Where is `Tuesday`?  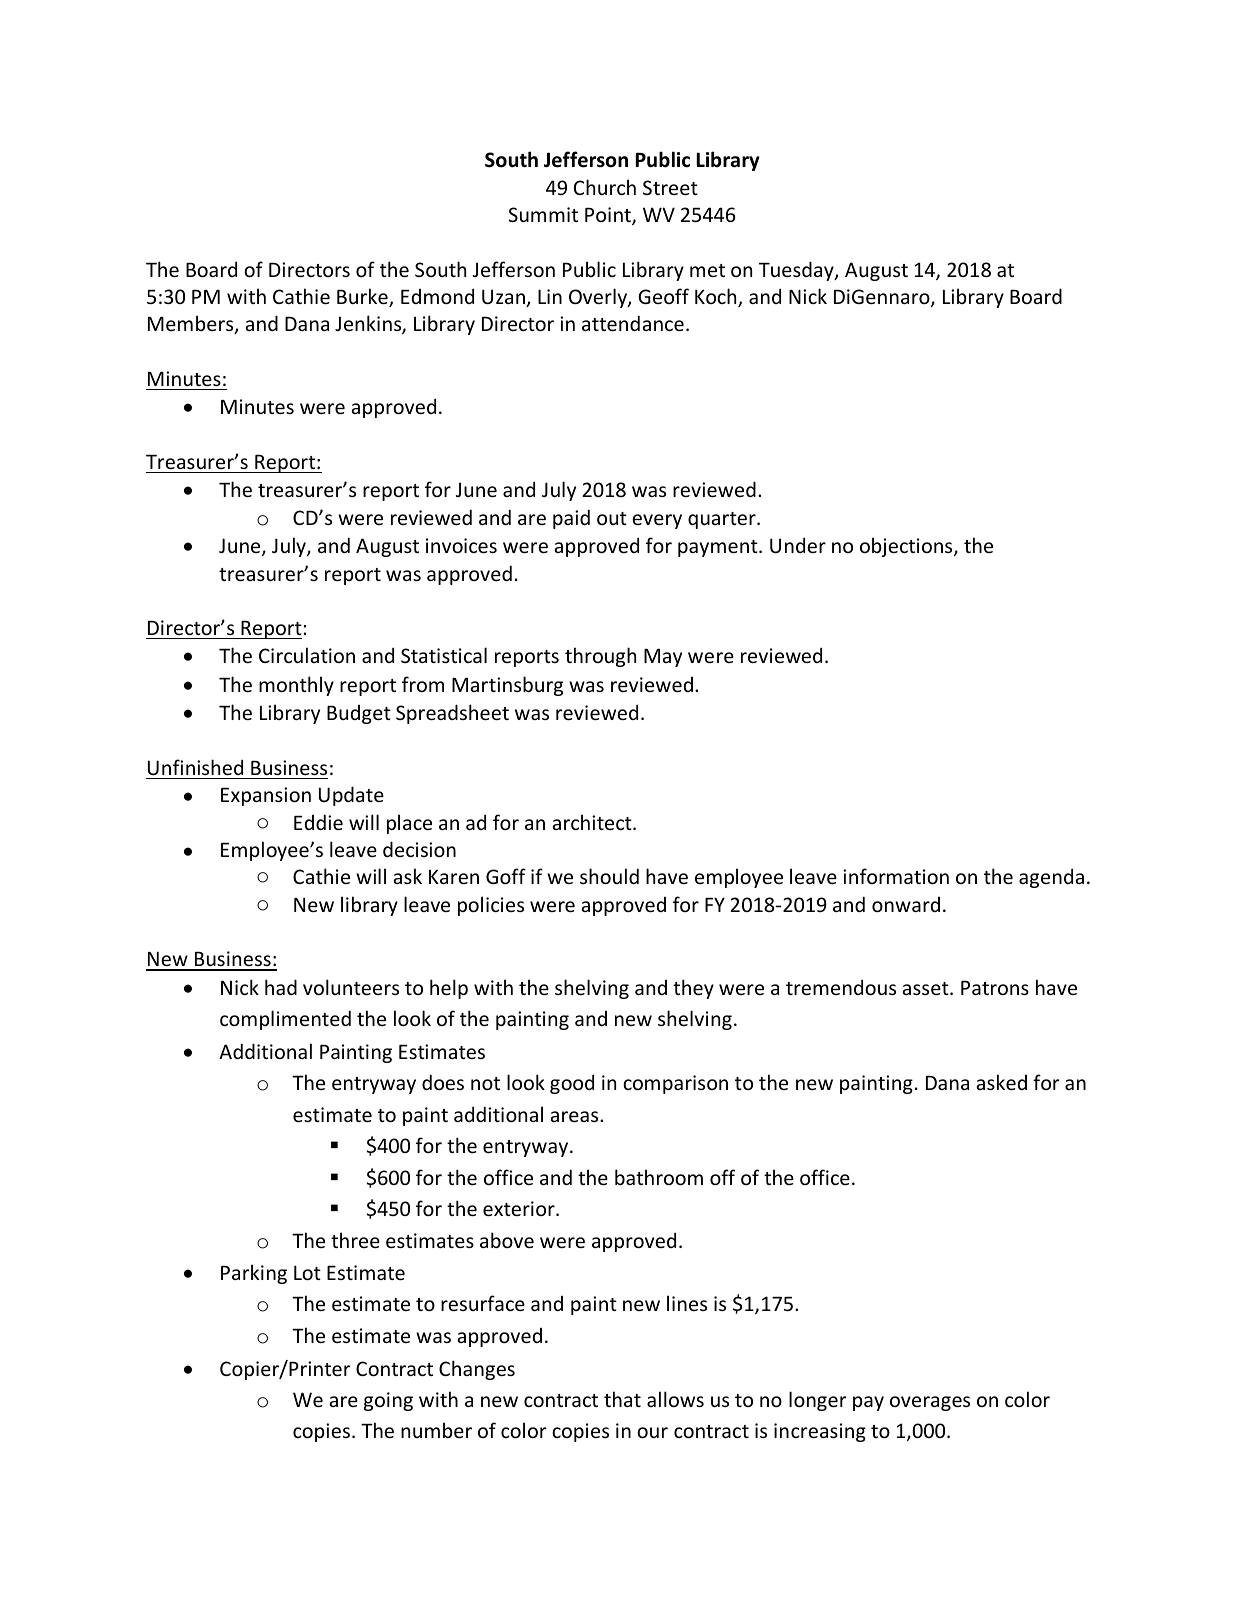
Tuesday is located at coordinates (797, 271).
